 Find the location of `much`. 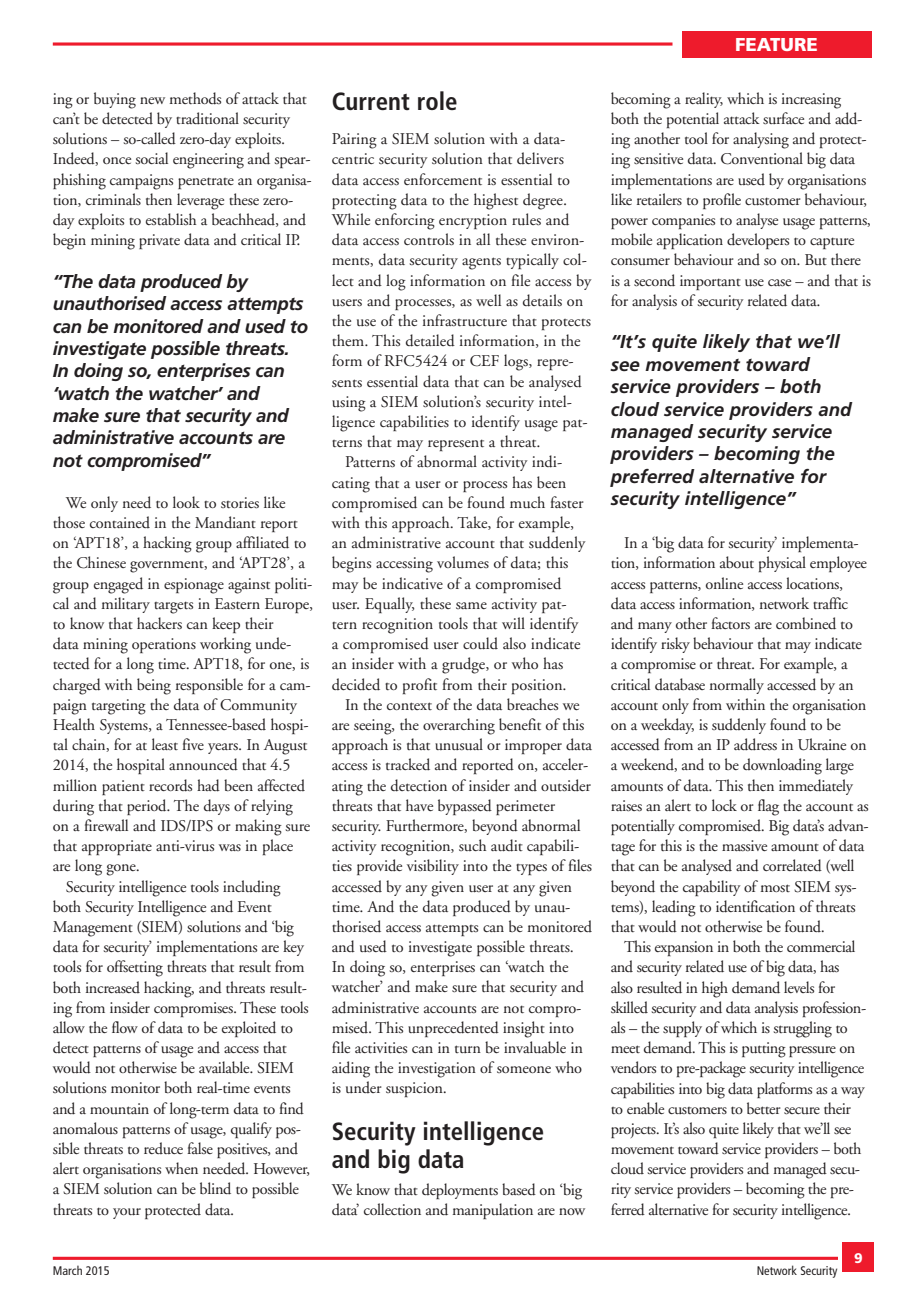

much is located at coordinates (527, 502).
